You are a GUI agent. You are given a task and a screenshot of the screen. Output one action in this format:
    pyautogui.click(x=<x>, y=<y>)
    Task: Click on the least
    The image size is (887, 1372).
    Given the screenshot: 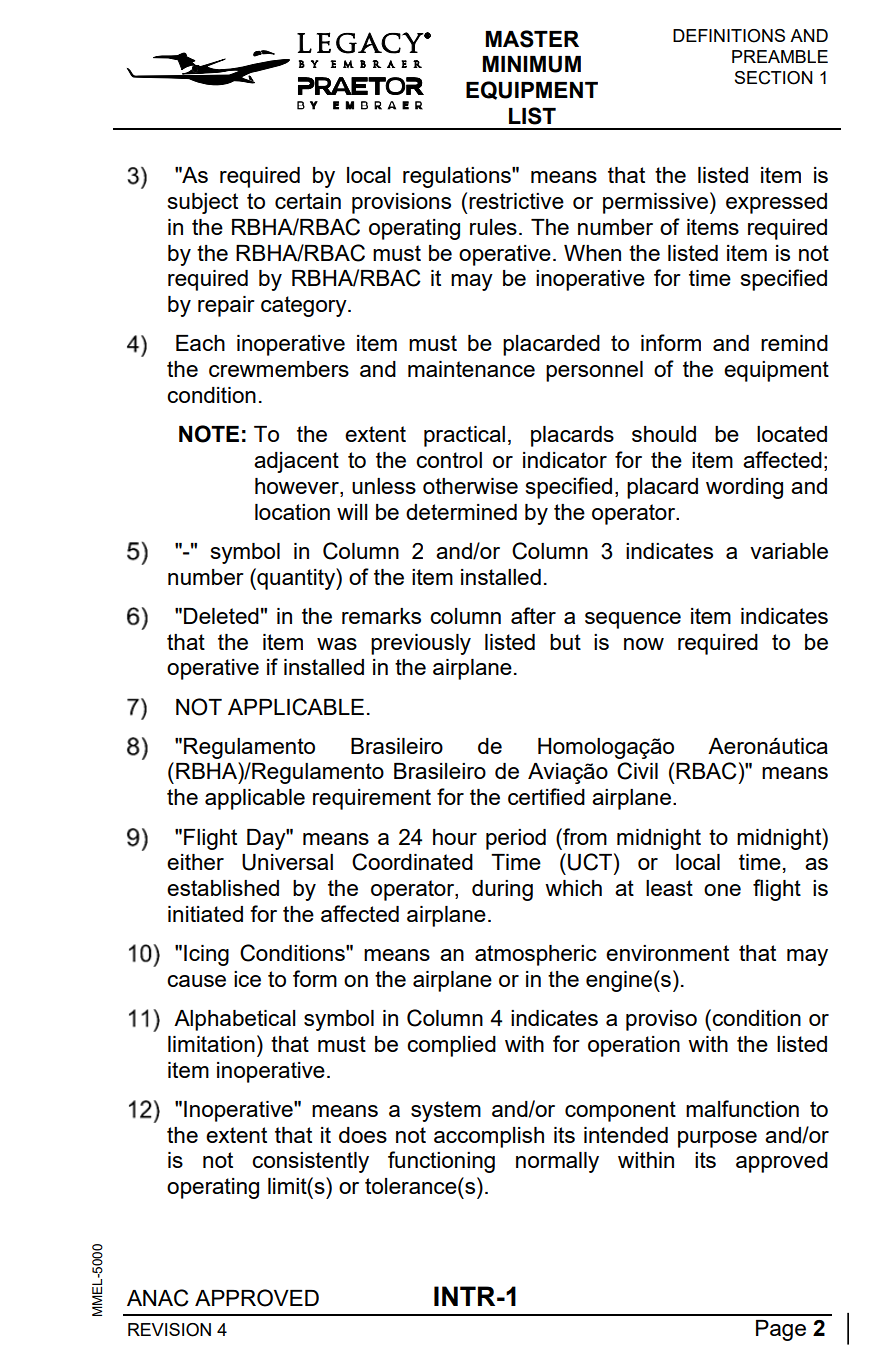 What is the action you would take?
    pyautogui.click(x=669, y=888)
